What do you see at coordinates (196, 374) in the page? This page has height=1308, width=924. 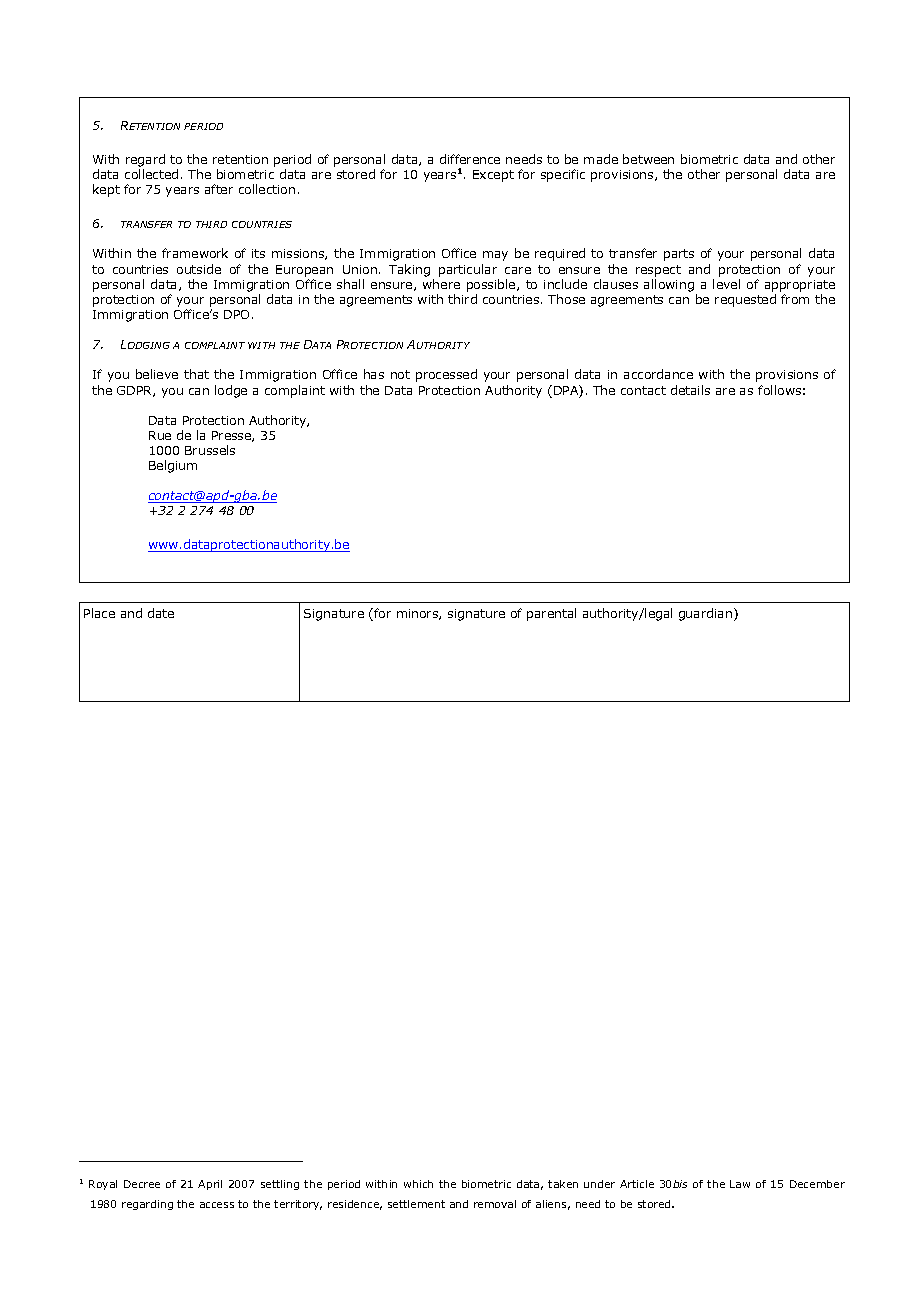 I see `that` at bounding box center [196, 374].
